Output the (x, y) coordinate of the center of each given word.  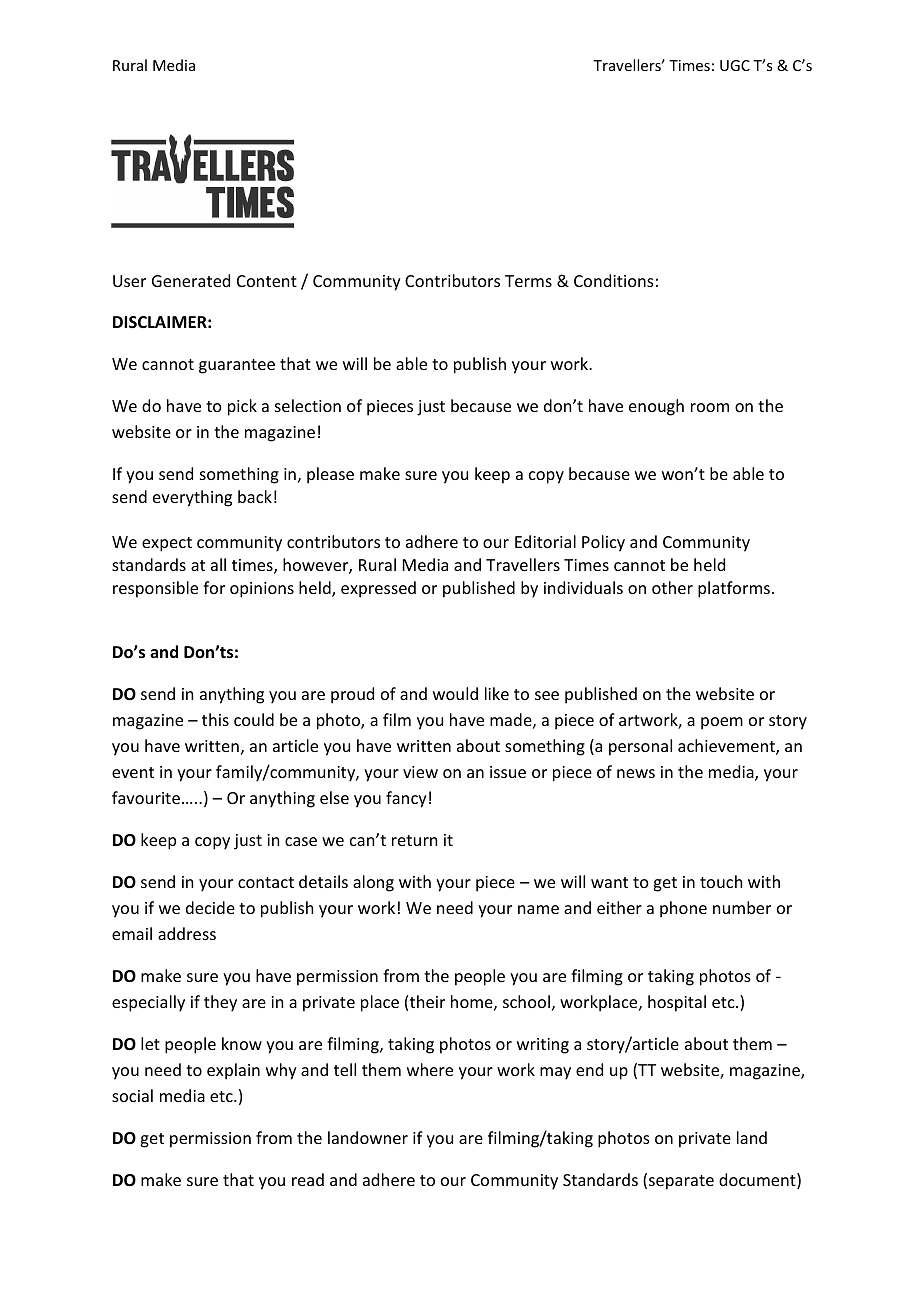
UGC (735, 65)
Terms (528, 281)
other (672, 587)
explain (233, 1071)
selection (308, 405)
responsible (155, 589)
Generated (191, 280)
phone (683, 909)
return (414, 840)
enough (656, 407)
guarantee (237, 366)
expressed (378, 589)
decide (210, 907)
